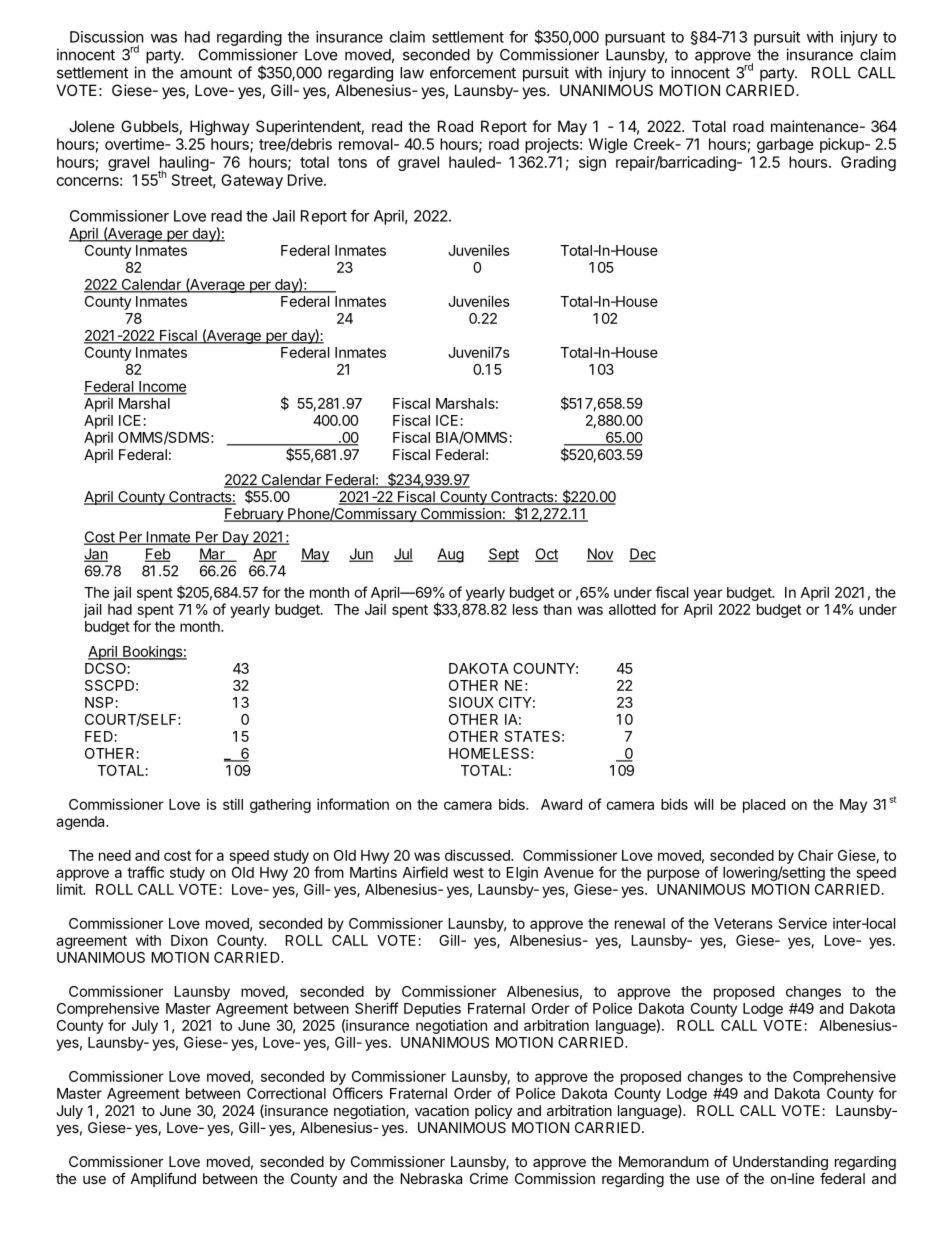 The height and width of the screenshot is (1233, 952). Describe the element at coordinates (206, 73) in the screenshot. I see `amount` at that location.
